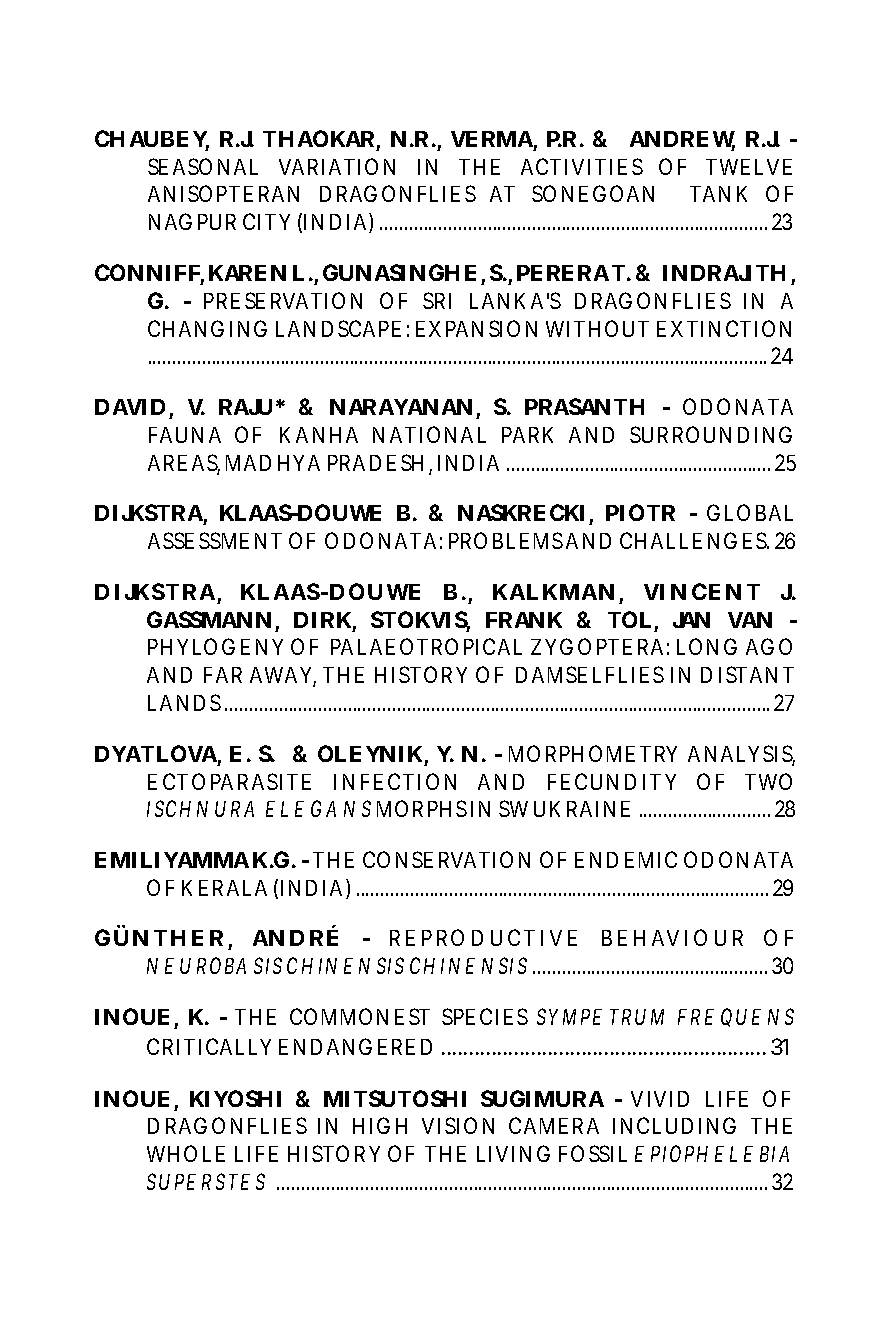  I want to click on CONSERVATION, so click(446, 859).
